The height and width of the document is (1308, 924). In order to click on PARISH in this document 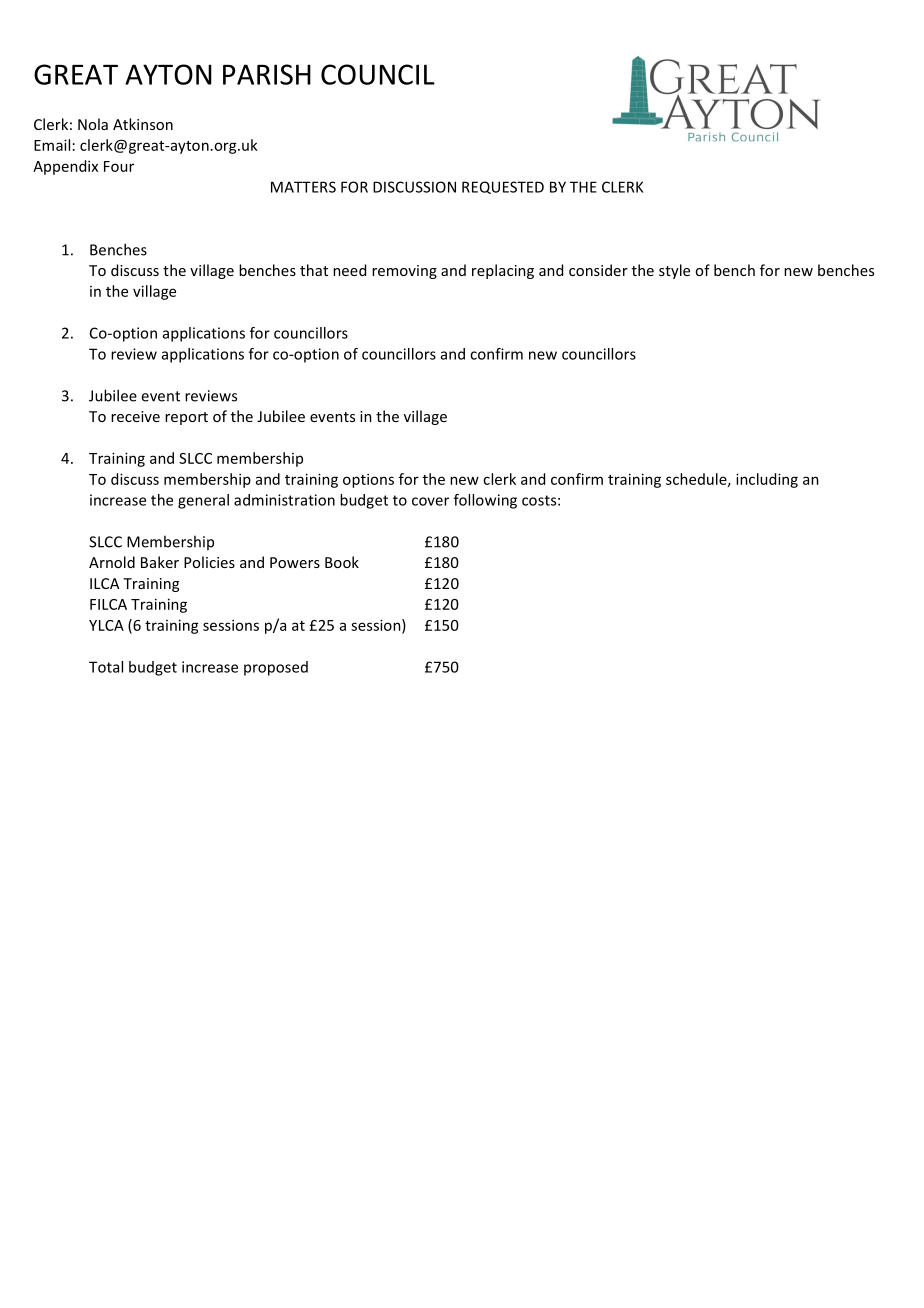, I will do `click(267, 74)`.
